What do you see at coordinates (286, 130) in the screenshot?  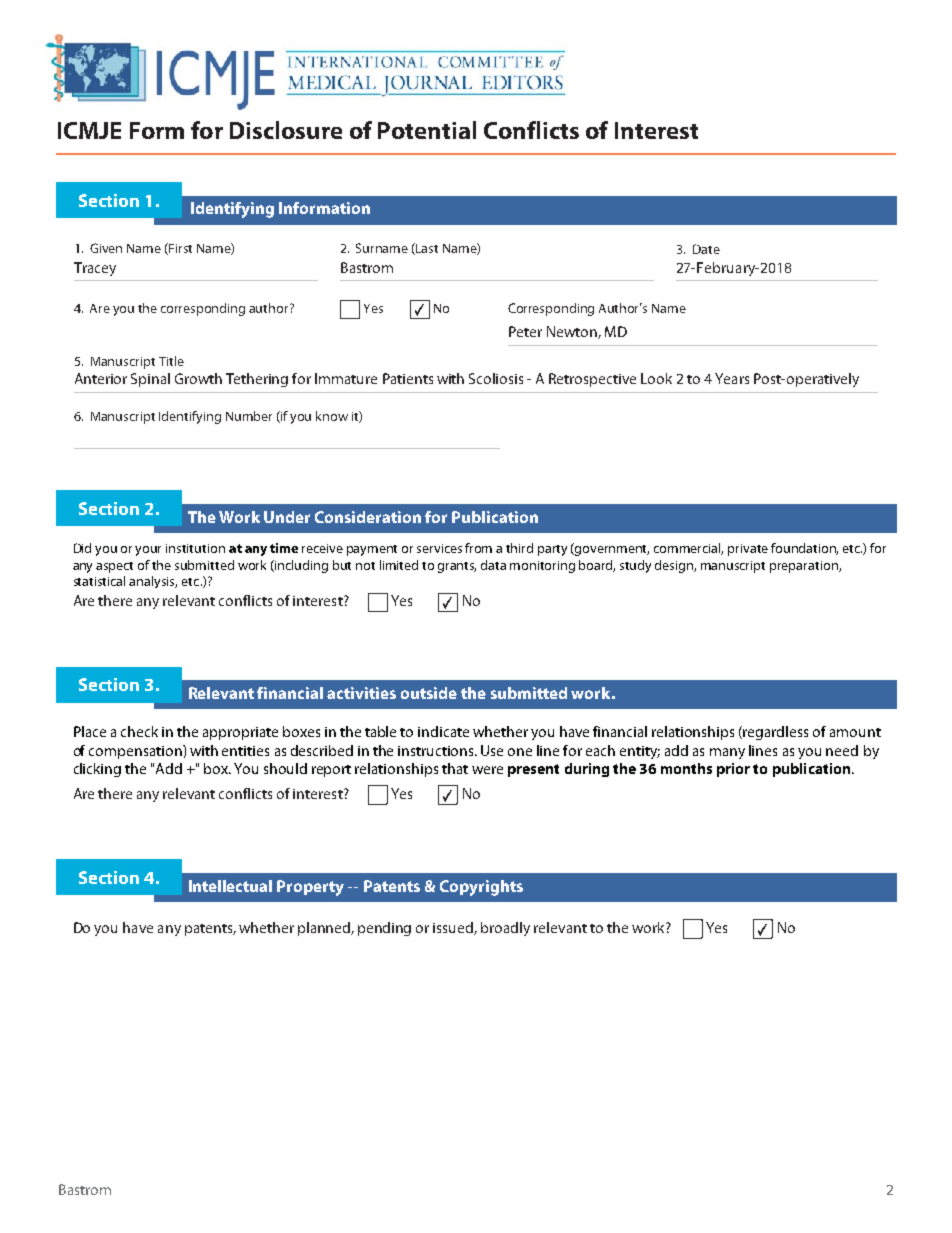 I see `Disclosure` at bounding box center [286, 130].
